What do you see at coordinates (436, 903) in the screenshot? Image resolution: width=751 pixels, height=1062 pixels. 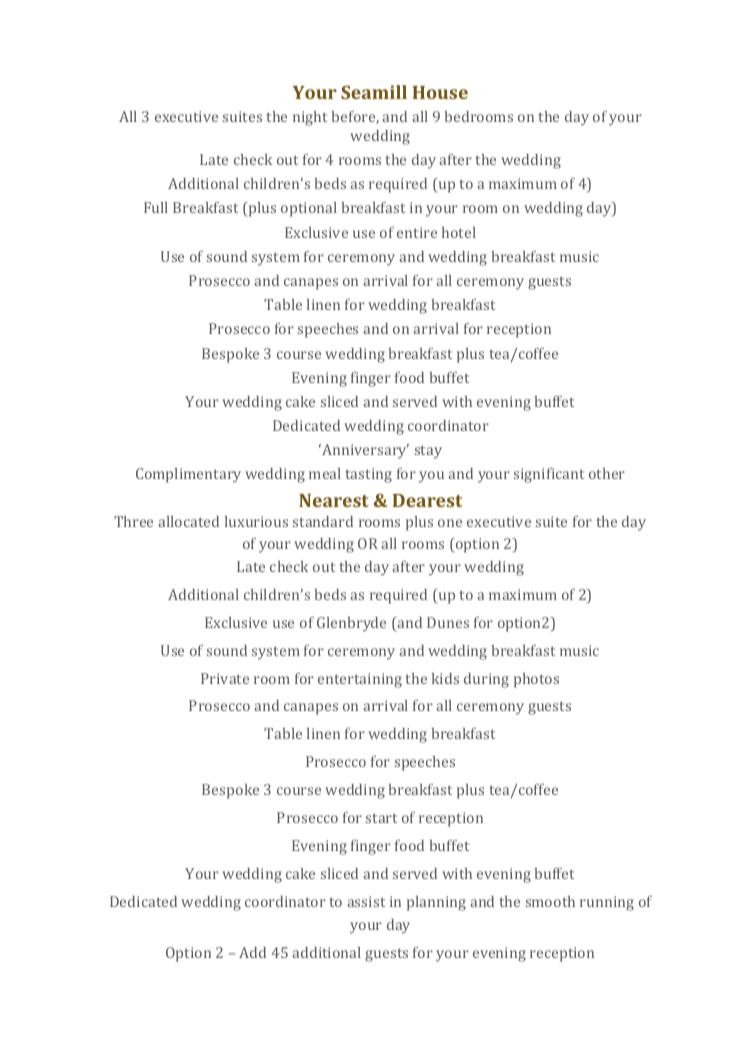 I see `planning` at bounding box center [436, 903].
